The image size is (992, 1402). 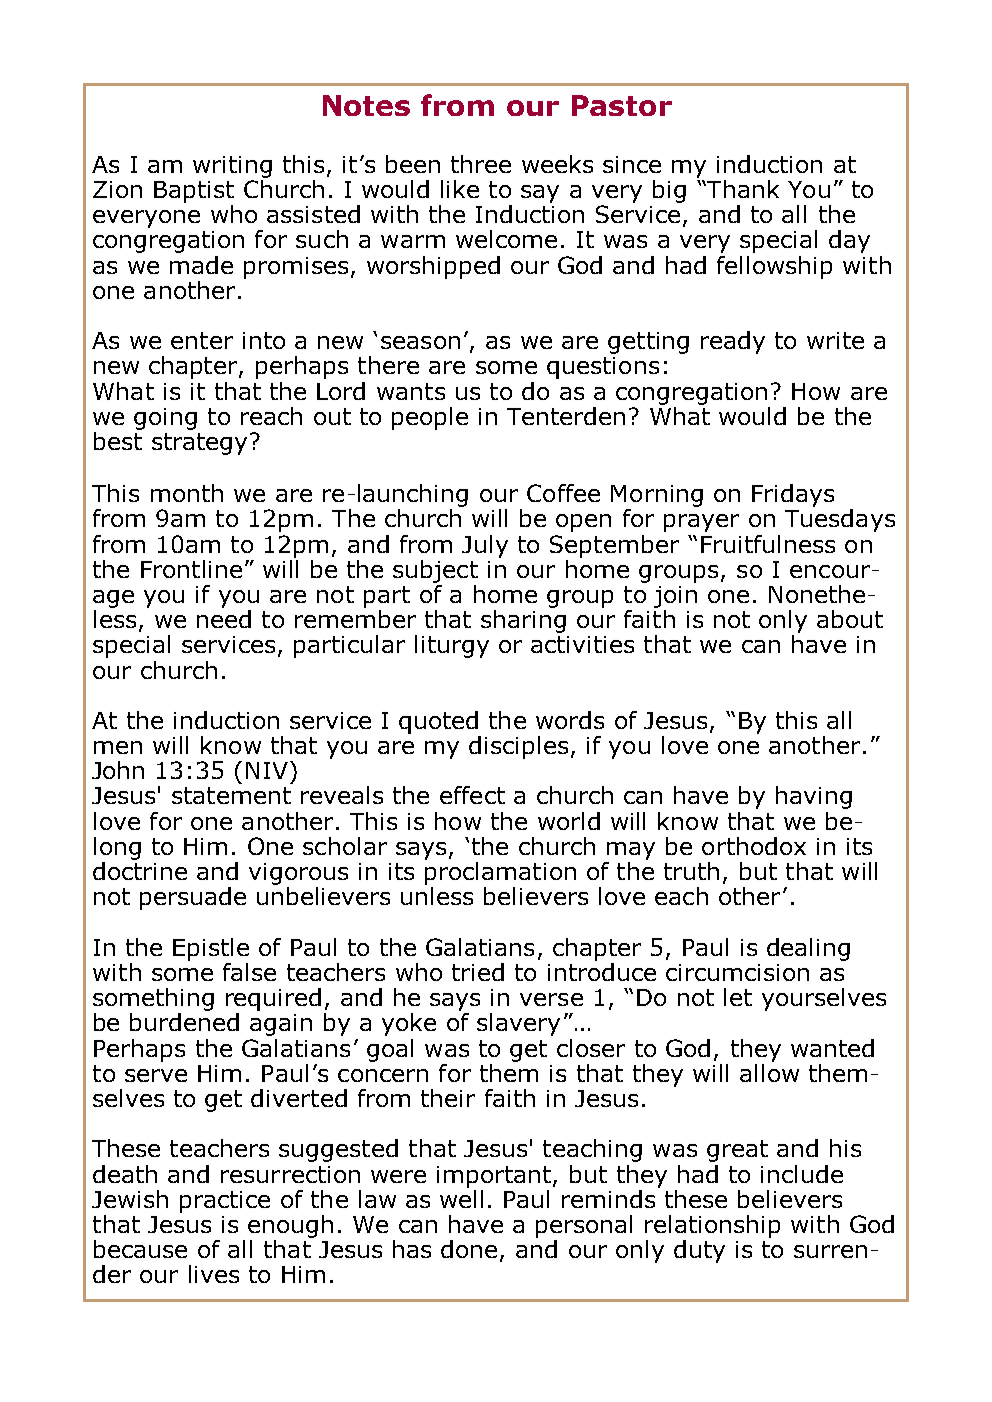 I want to click on lives, so click(x=214, y=1274).
